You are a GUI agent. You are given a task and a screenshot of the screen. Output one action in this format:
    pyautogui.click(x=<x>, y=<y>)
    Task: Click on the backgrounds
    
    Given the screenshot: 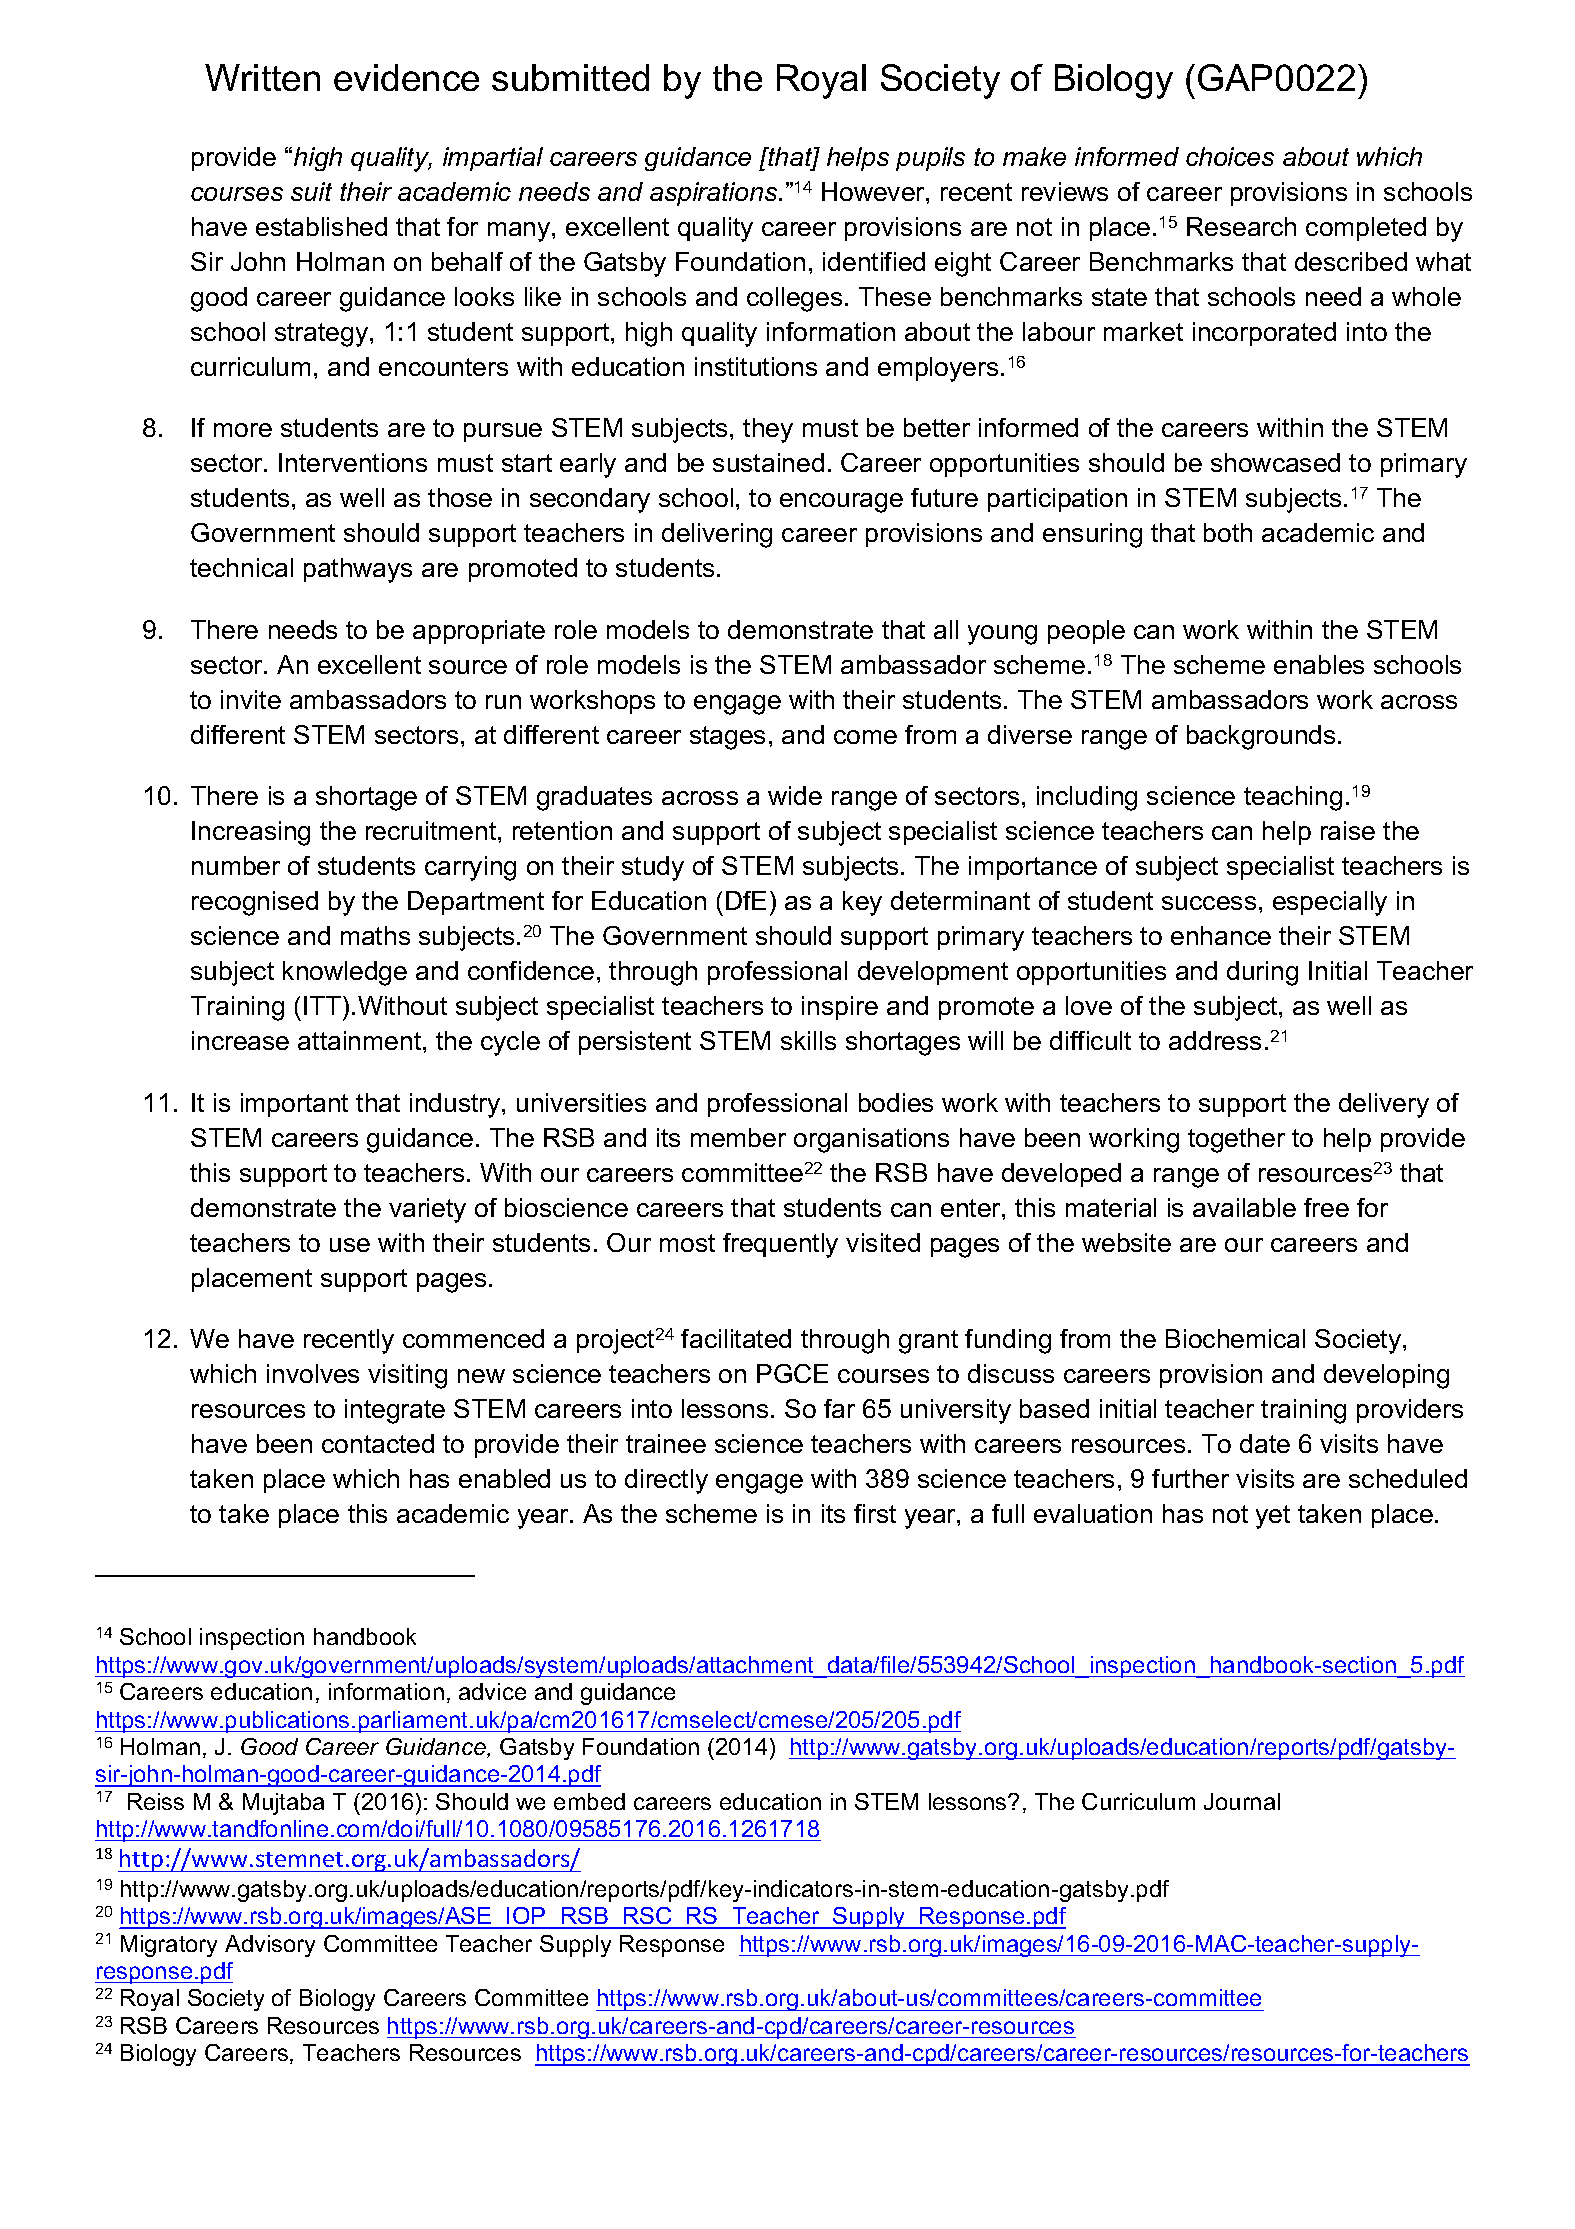 What is the action you would take?
    pyautogui.click(x=1261, y=737)
